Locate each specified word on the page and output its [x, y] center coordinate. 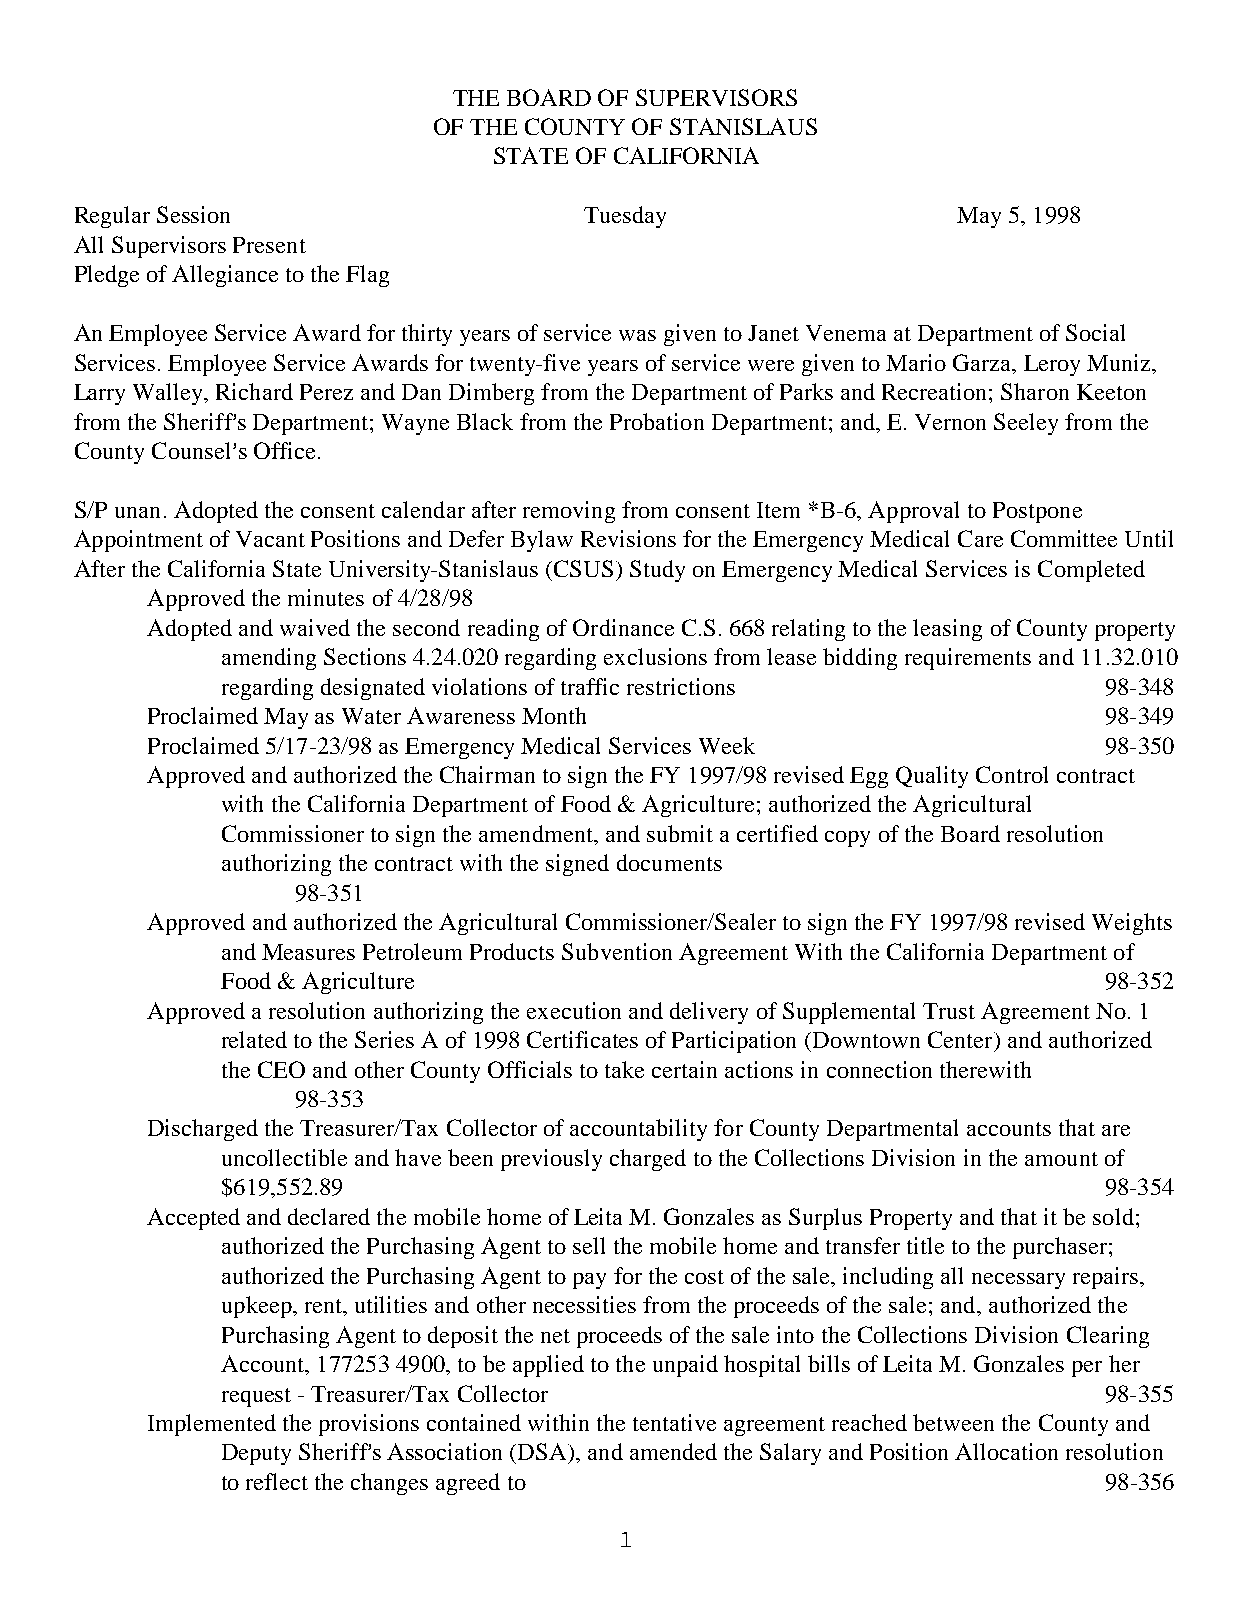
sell [589, 1245]
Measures [308, 952]
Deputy [256, 1454]
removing [569, 512]
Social [1095, 332]
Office [284, 450]
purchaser [1061, 1248]
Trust [949, 1011]
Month [554, 715]
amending [269, 659]
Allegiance [225, 276]
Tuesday [625, 217]
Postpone [1037, 512]
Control [1012, 774]
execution [574, 1010]
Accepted [193, 1219]
